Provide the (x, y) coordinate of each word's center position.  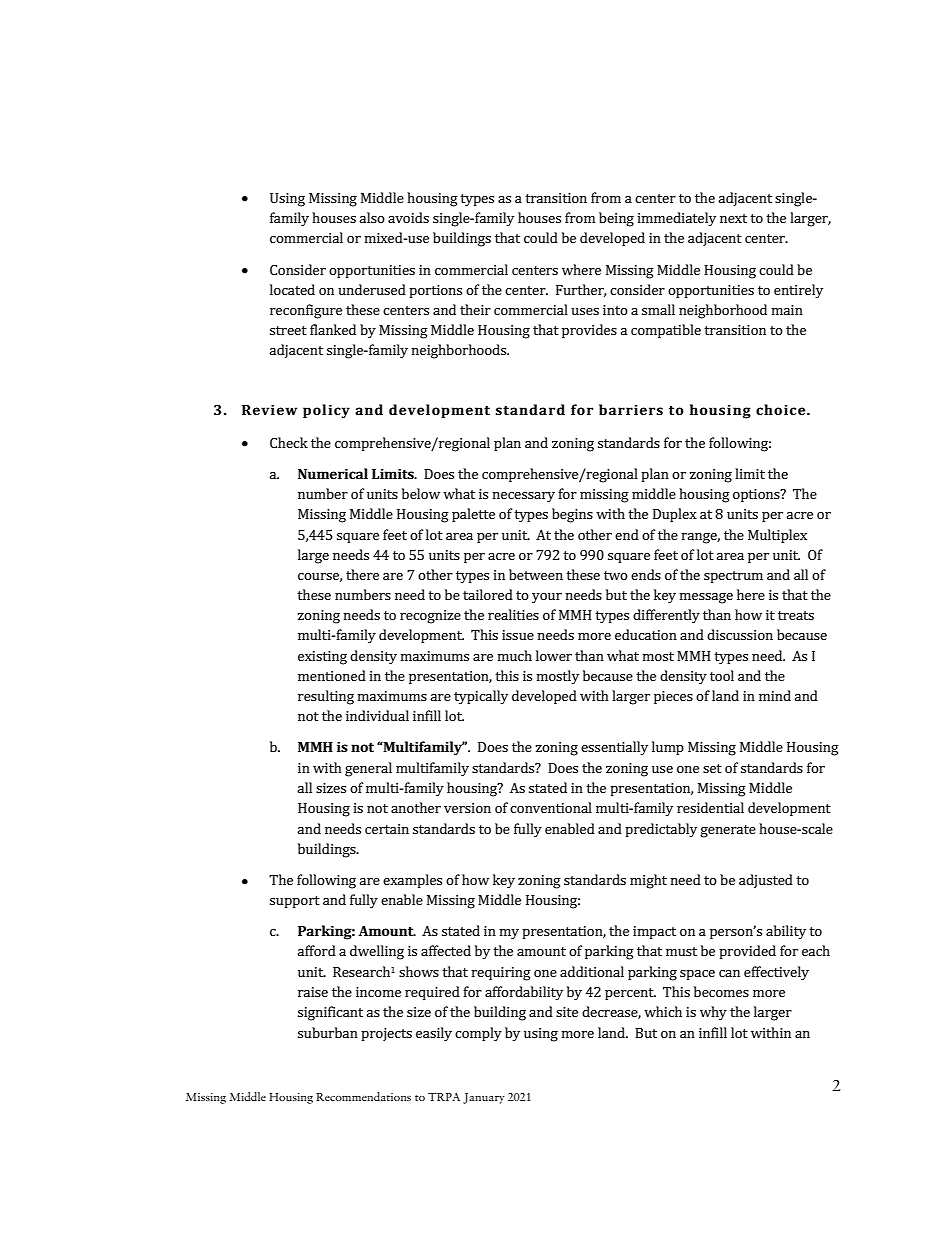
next (733, 218)
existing (322, 658)
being (616, 219)
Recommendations (363, 1096)
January (484, 1098)
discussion (740, 634)
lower (554, 655)
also (372, 217)
